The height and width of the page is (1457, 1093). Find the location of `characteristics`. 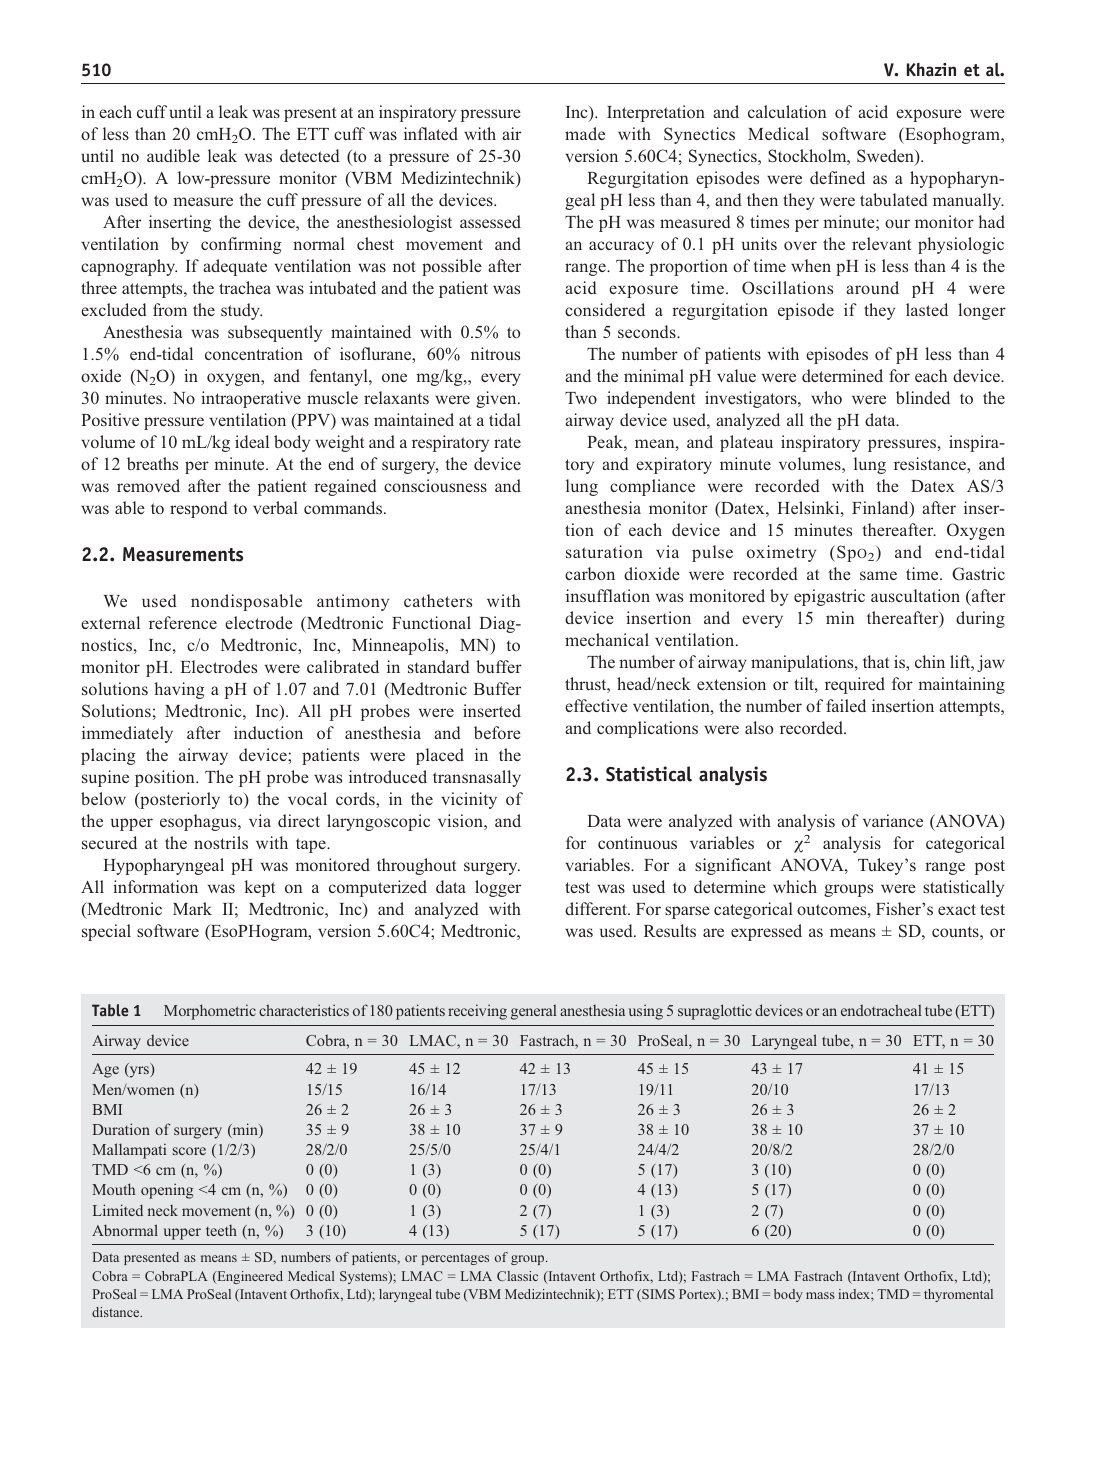

characteristics is located at coordinates (304, 1010).
